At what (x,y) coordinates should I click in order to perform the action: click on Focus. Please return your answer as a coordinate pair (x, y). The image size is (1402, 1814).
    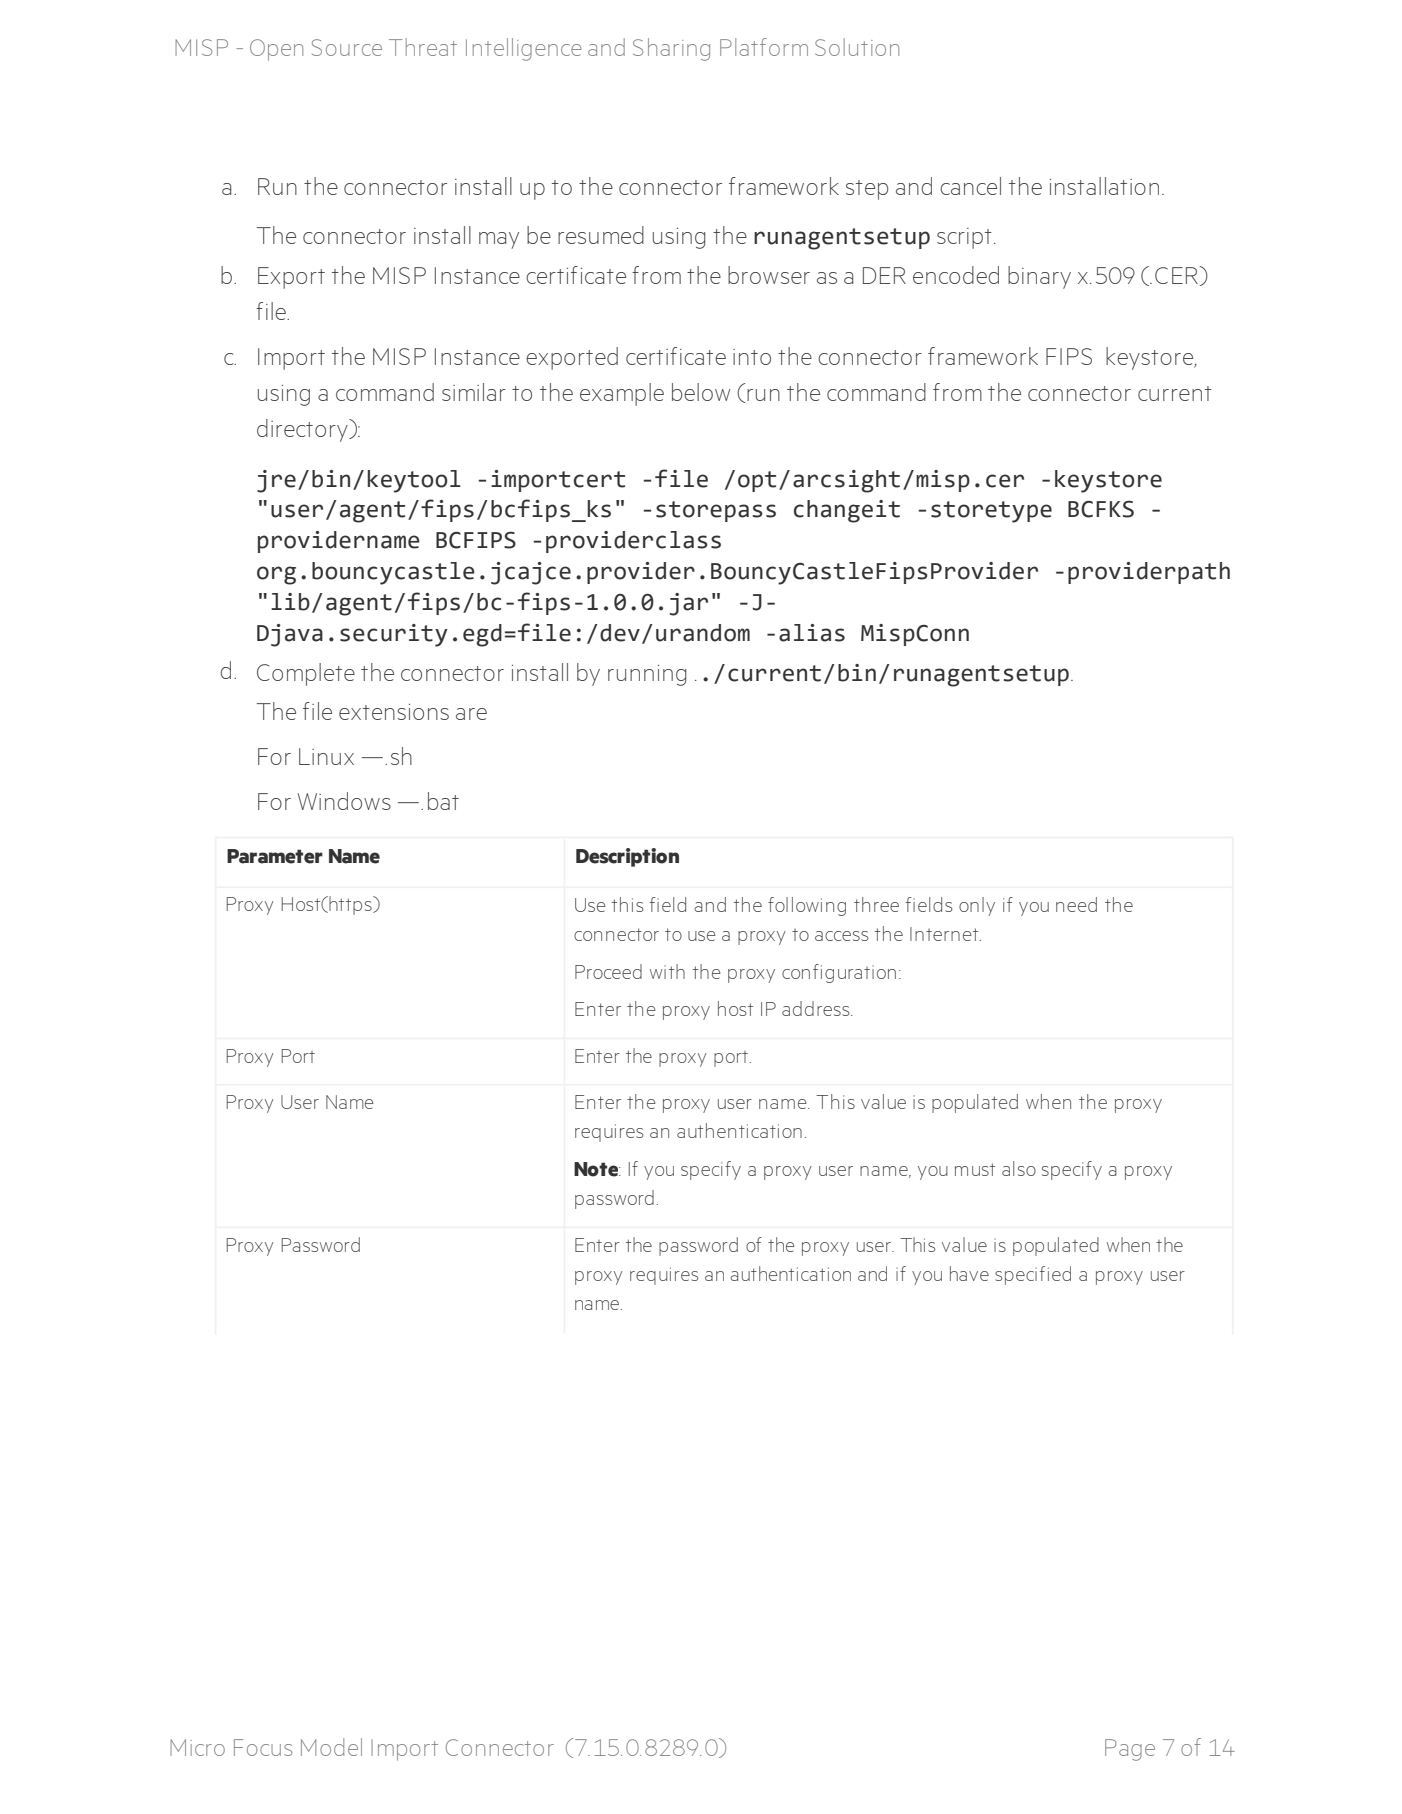
    Looking at the image, I should click on (263, 1747).
